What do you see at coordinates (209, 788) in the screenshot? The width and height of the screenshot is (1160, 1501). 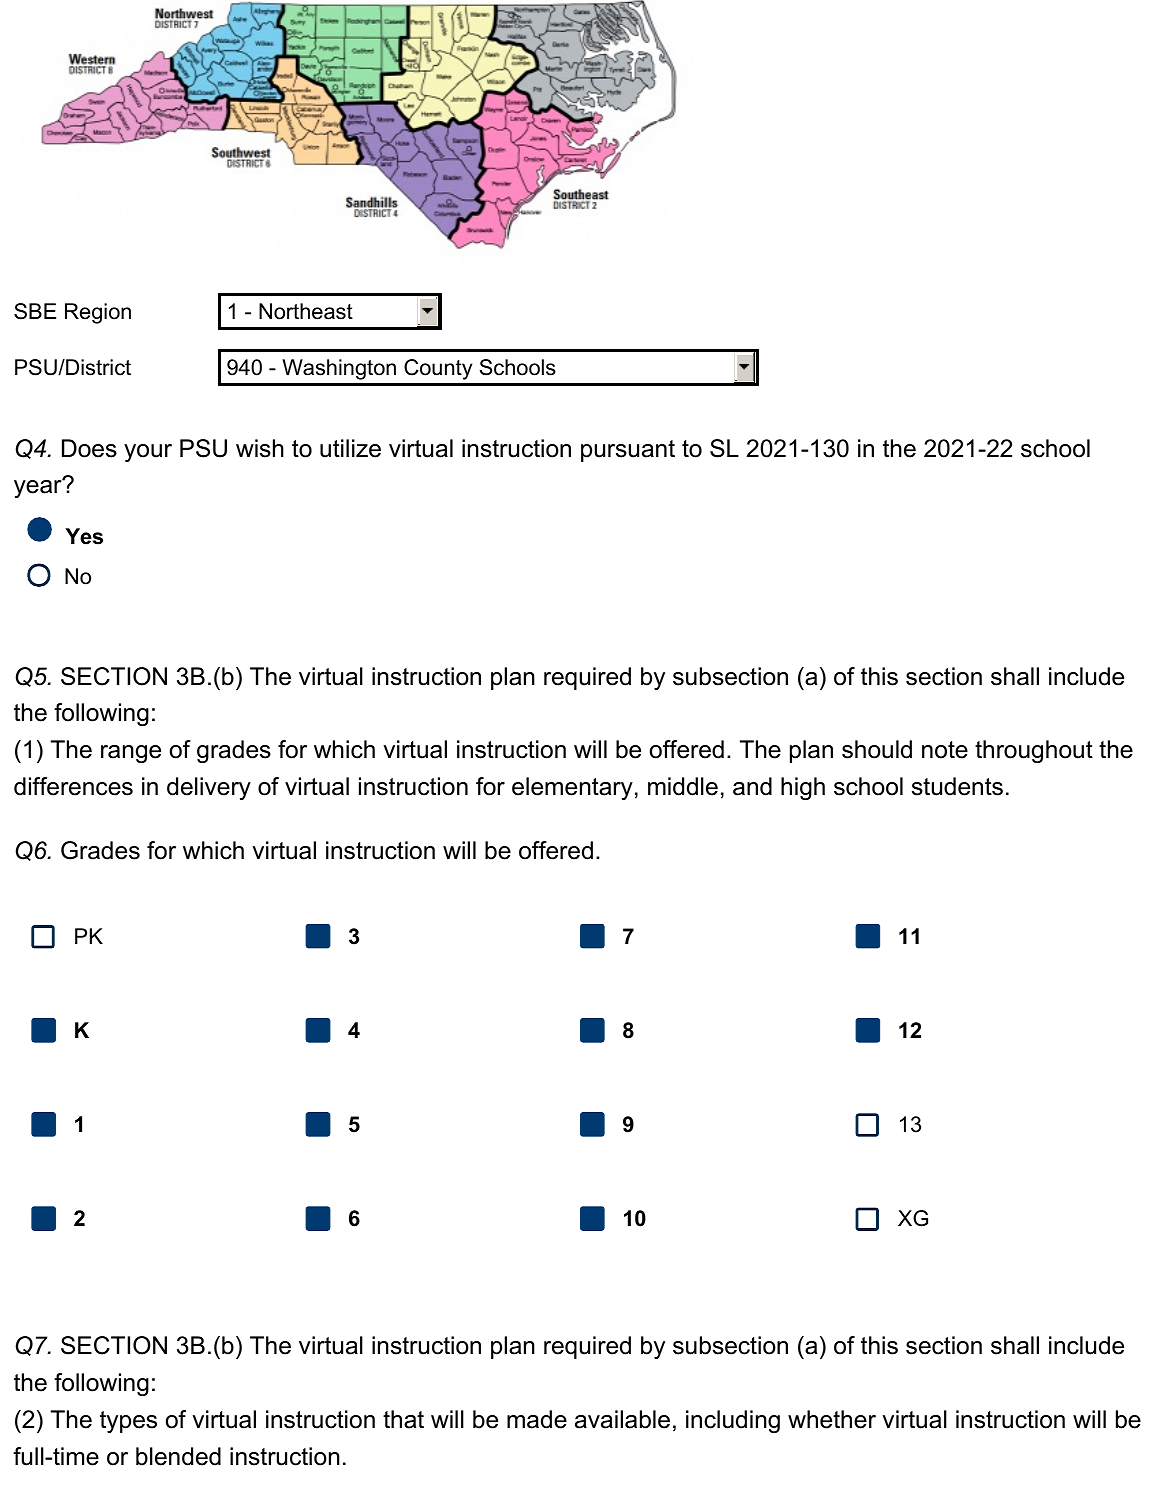 I see `delivery` at bounding box center [209, 788].
